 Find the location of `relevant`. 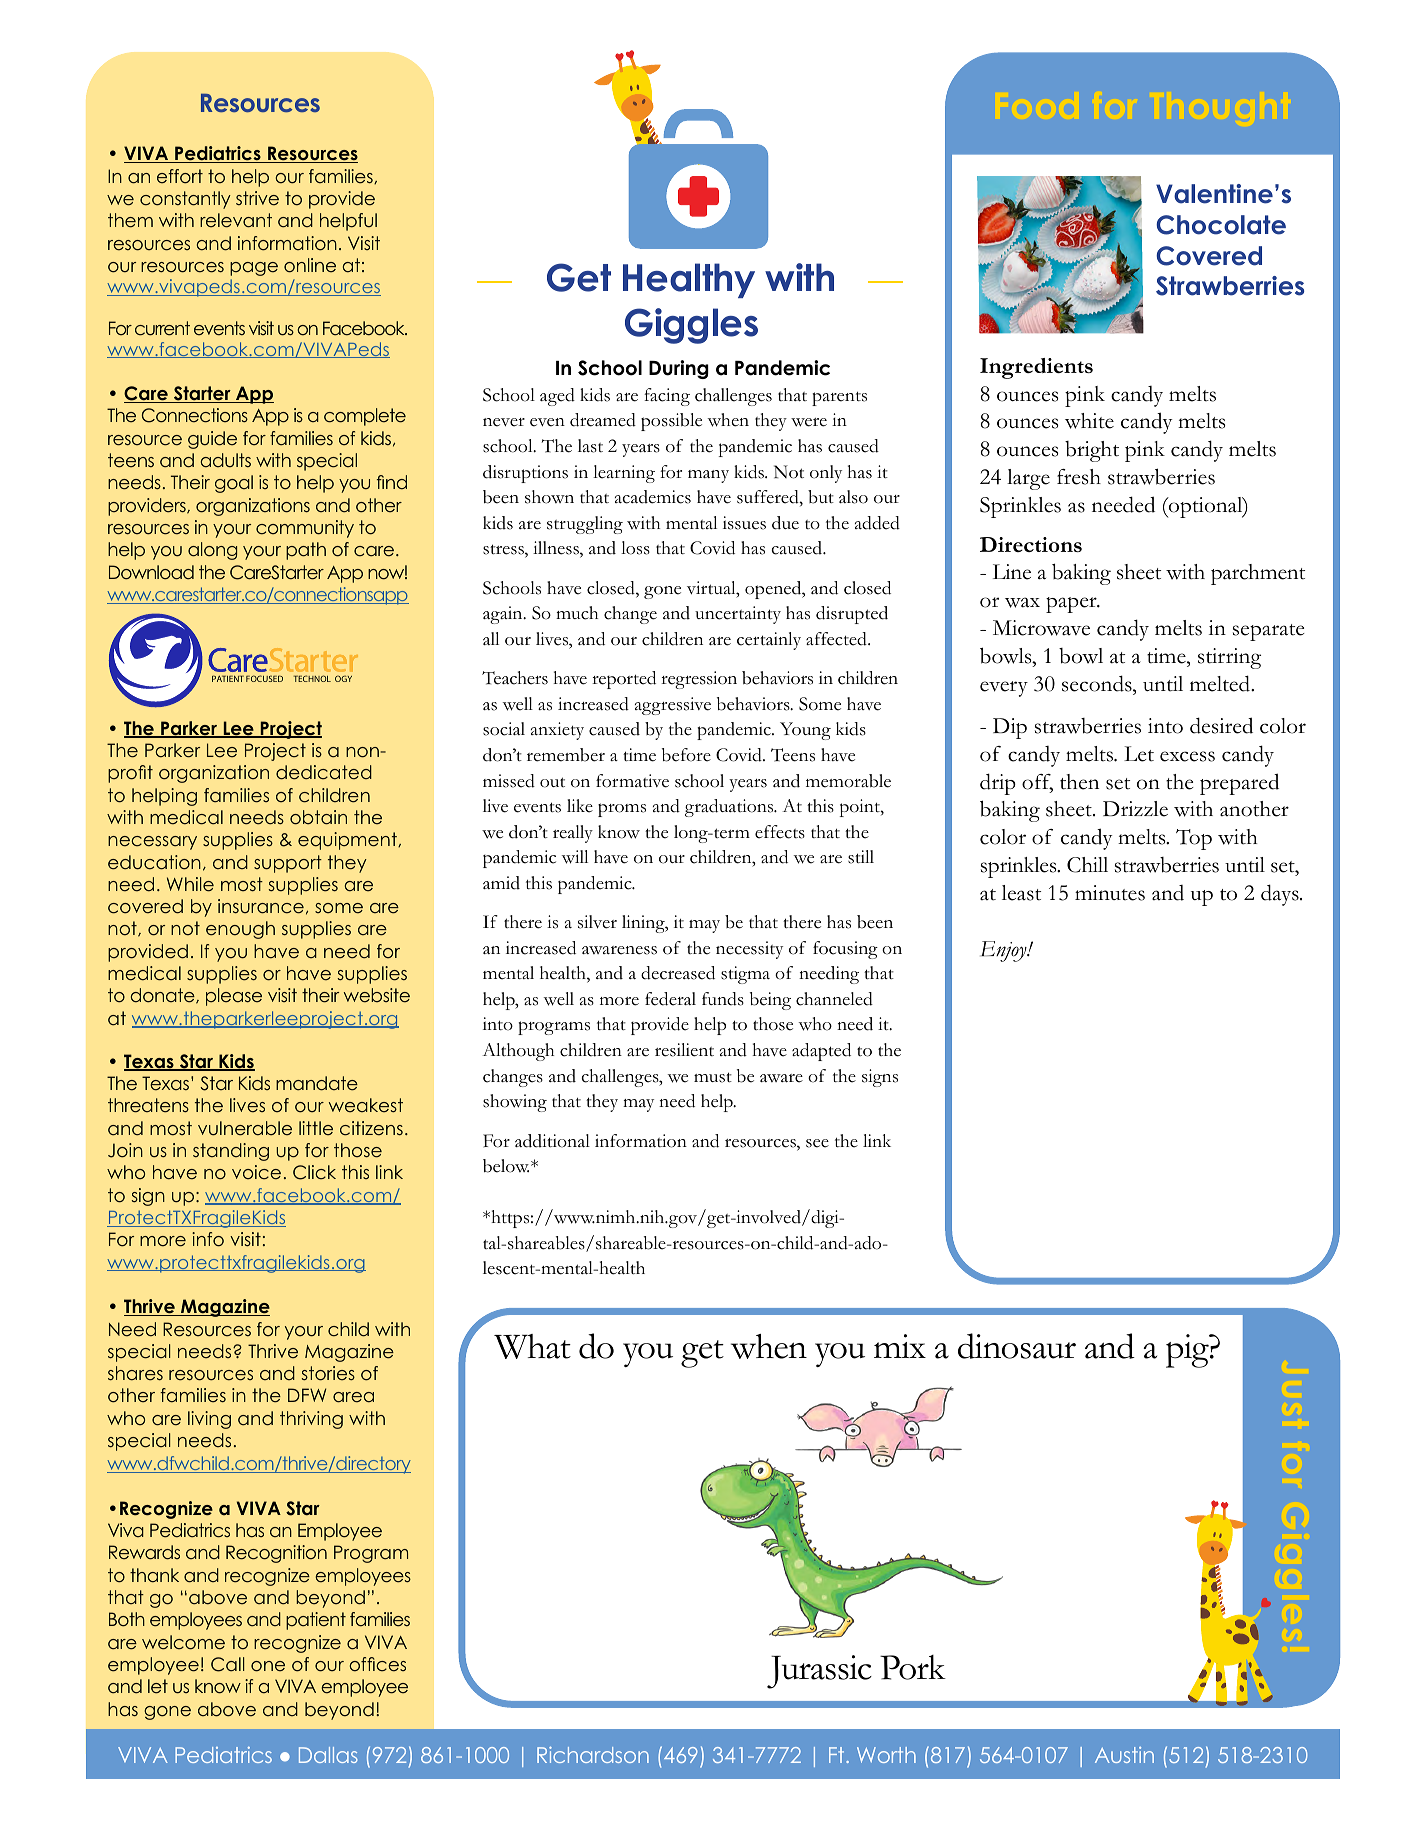

relevant is located at coordinates (236, 220).
